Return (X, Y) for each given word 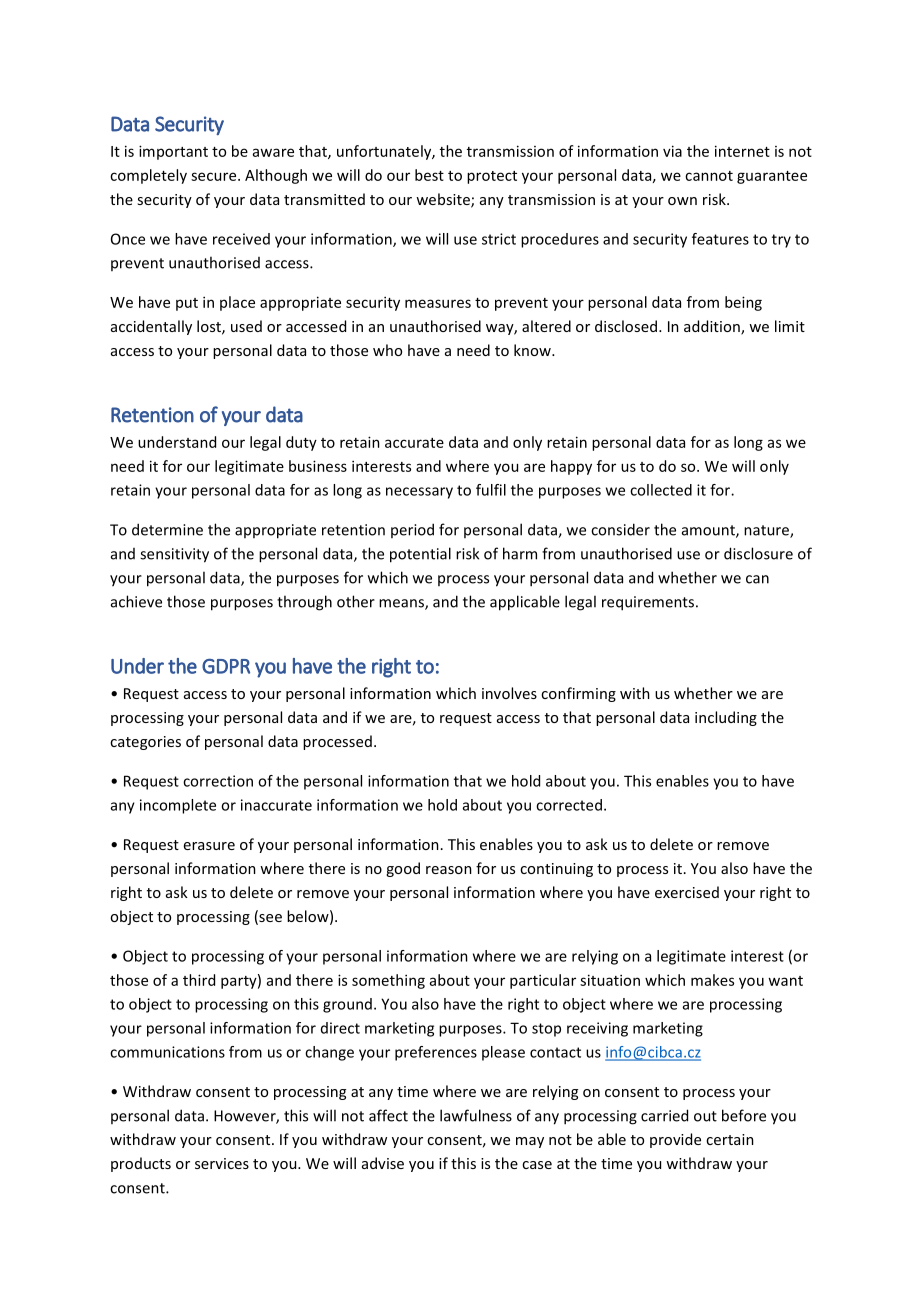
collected (661, 490)
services (222, 1163)
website (444, 200)
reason (449, 870)
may (530, 1142)
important (173, 152)
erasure (209, 846)
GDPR (226, 666)
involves (509, 693)
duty (301, 443)
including (726, 718)
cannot (709, 176)
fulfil (491, 490)
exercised (687, 892)
